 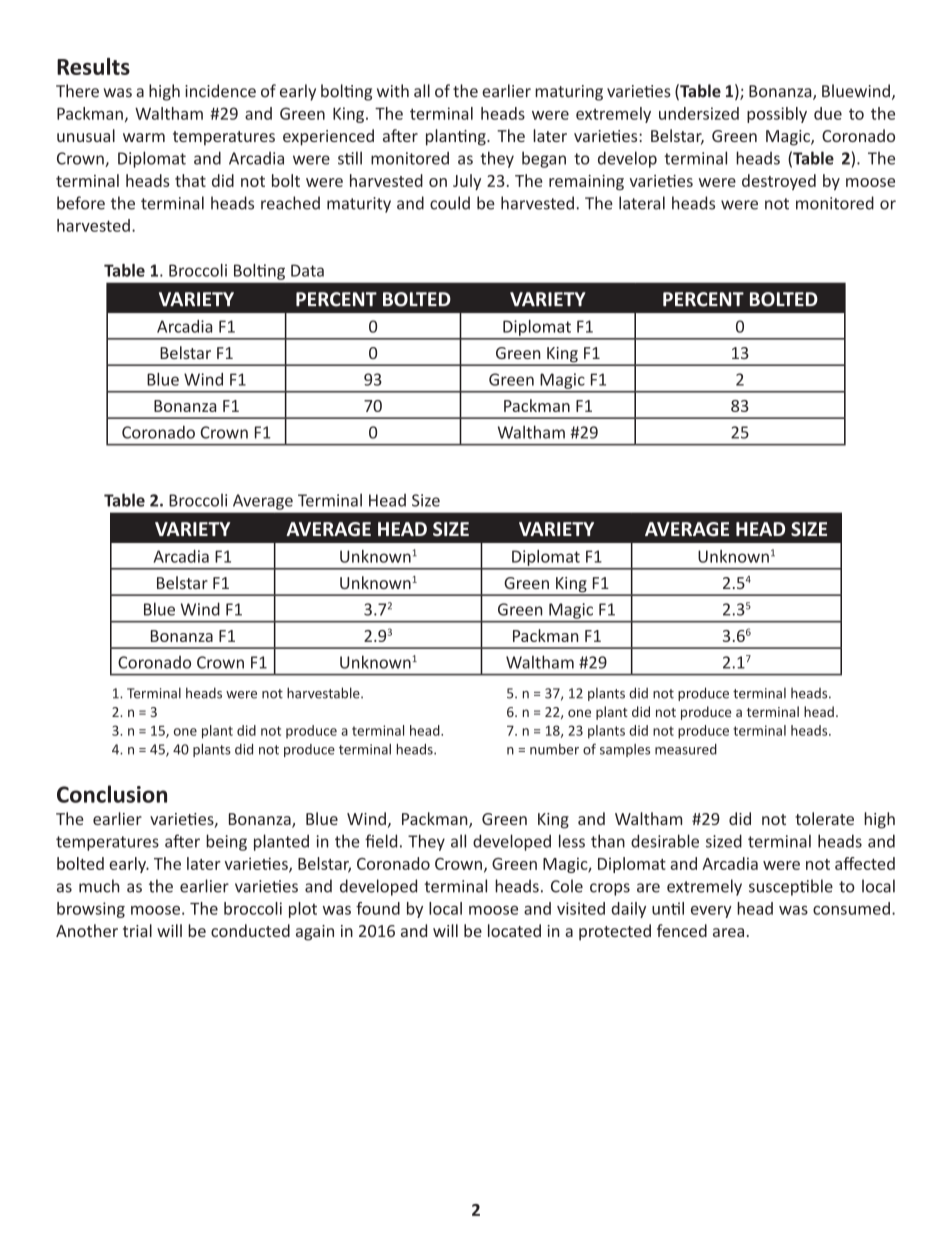 What do you see at coordinates (791, 887) in the screenshot?
I see `susceptible` at bounding box center [791, 887].
